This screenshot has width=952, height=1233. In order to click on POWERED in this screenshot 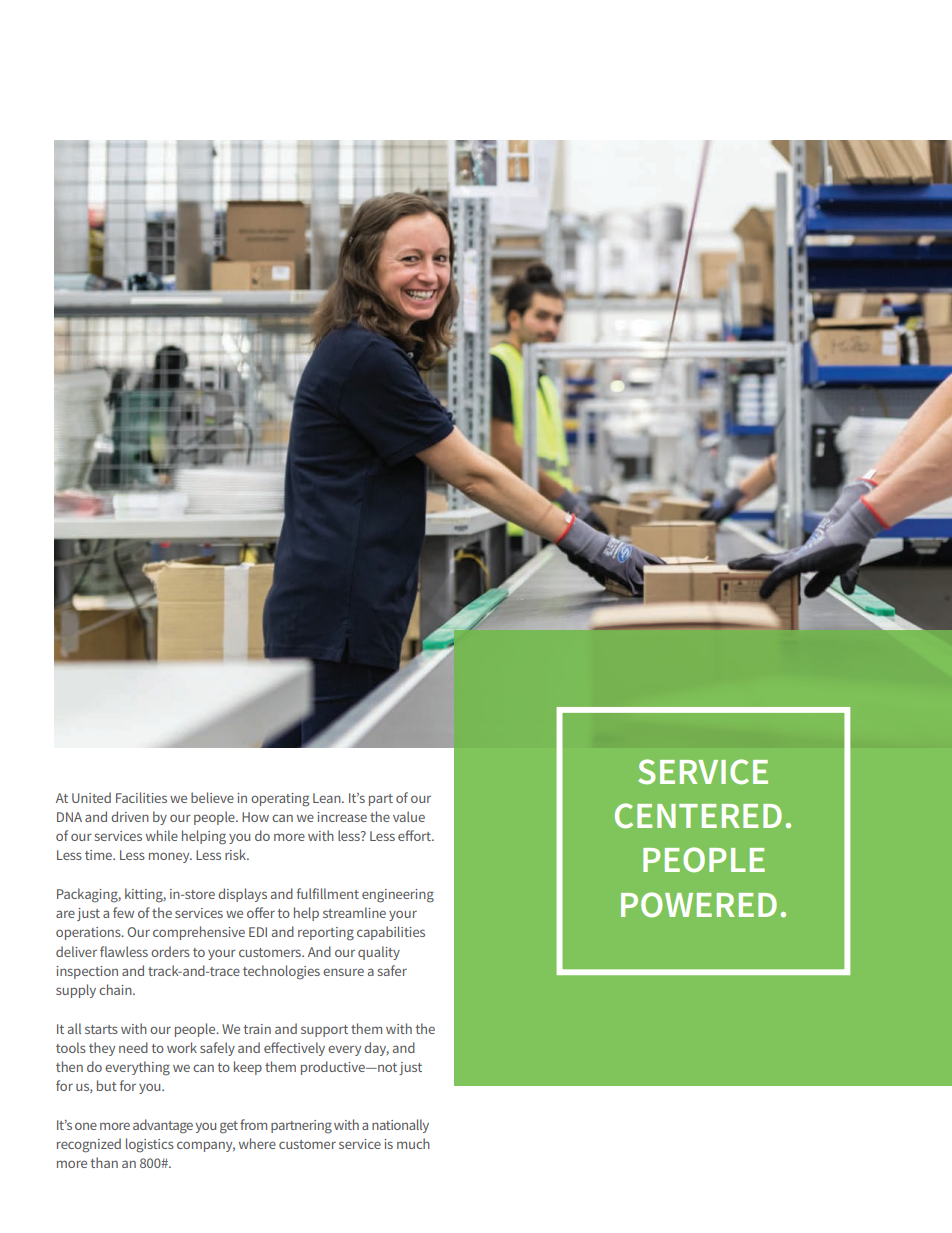, I will do `click(699, 905)`.
